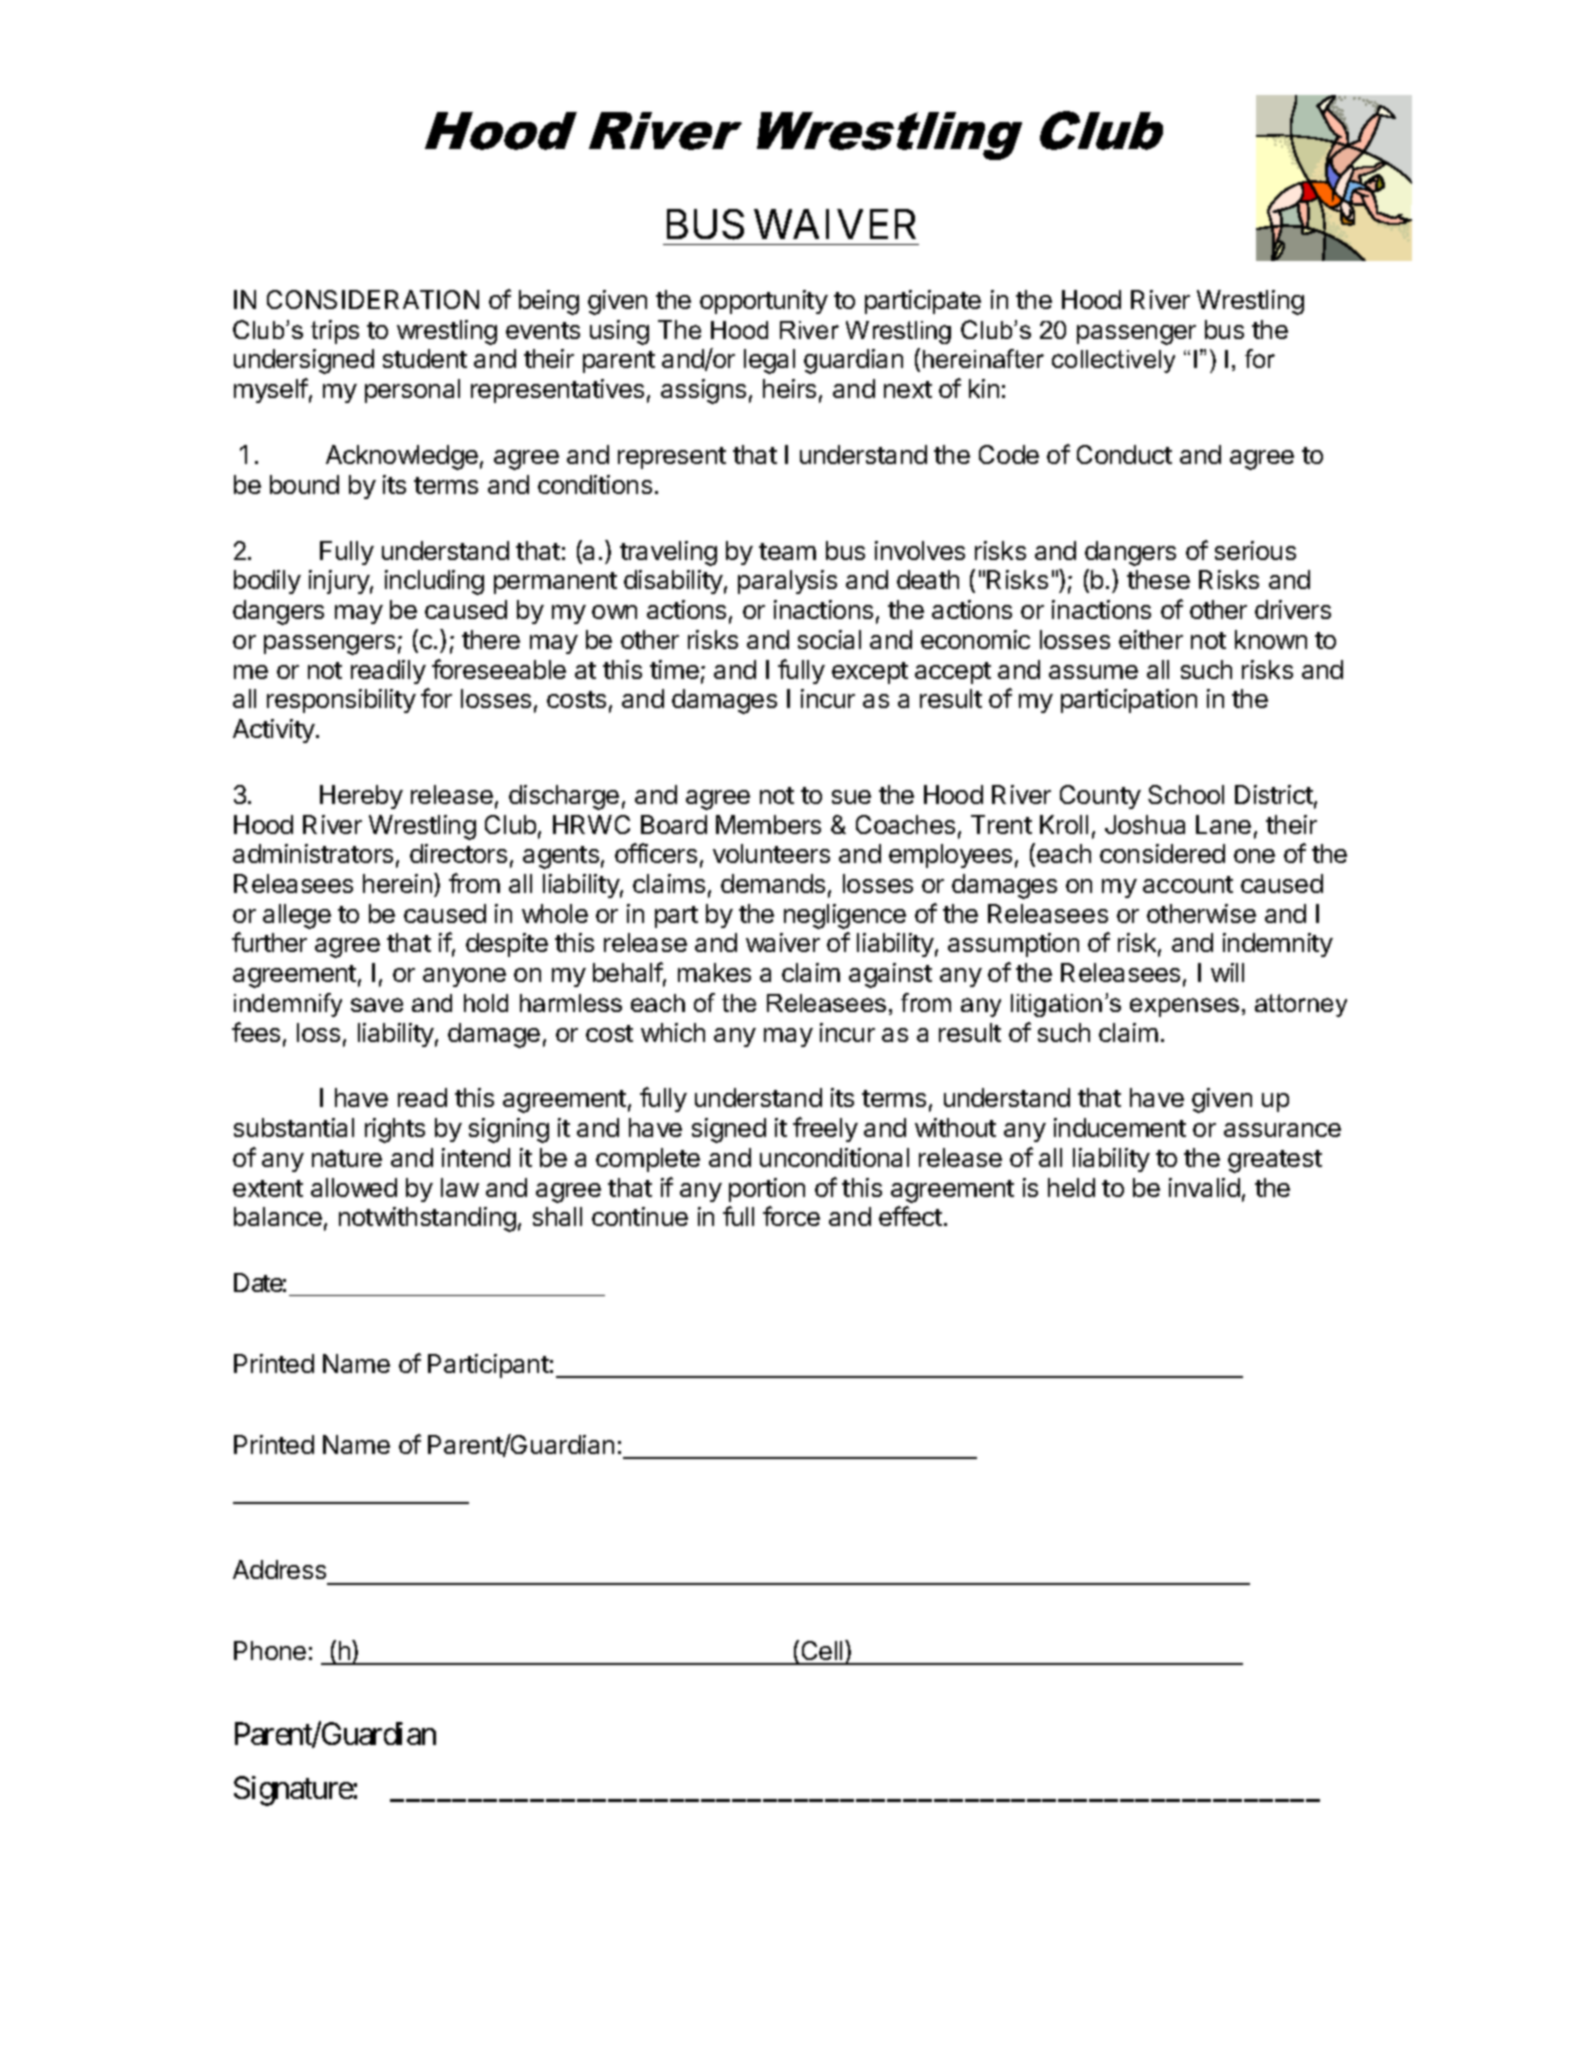  Describe the element at coordinates (341, 701) in the page. I see `responsibility` at that location.
